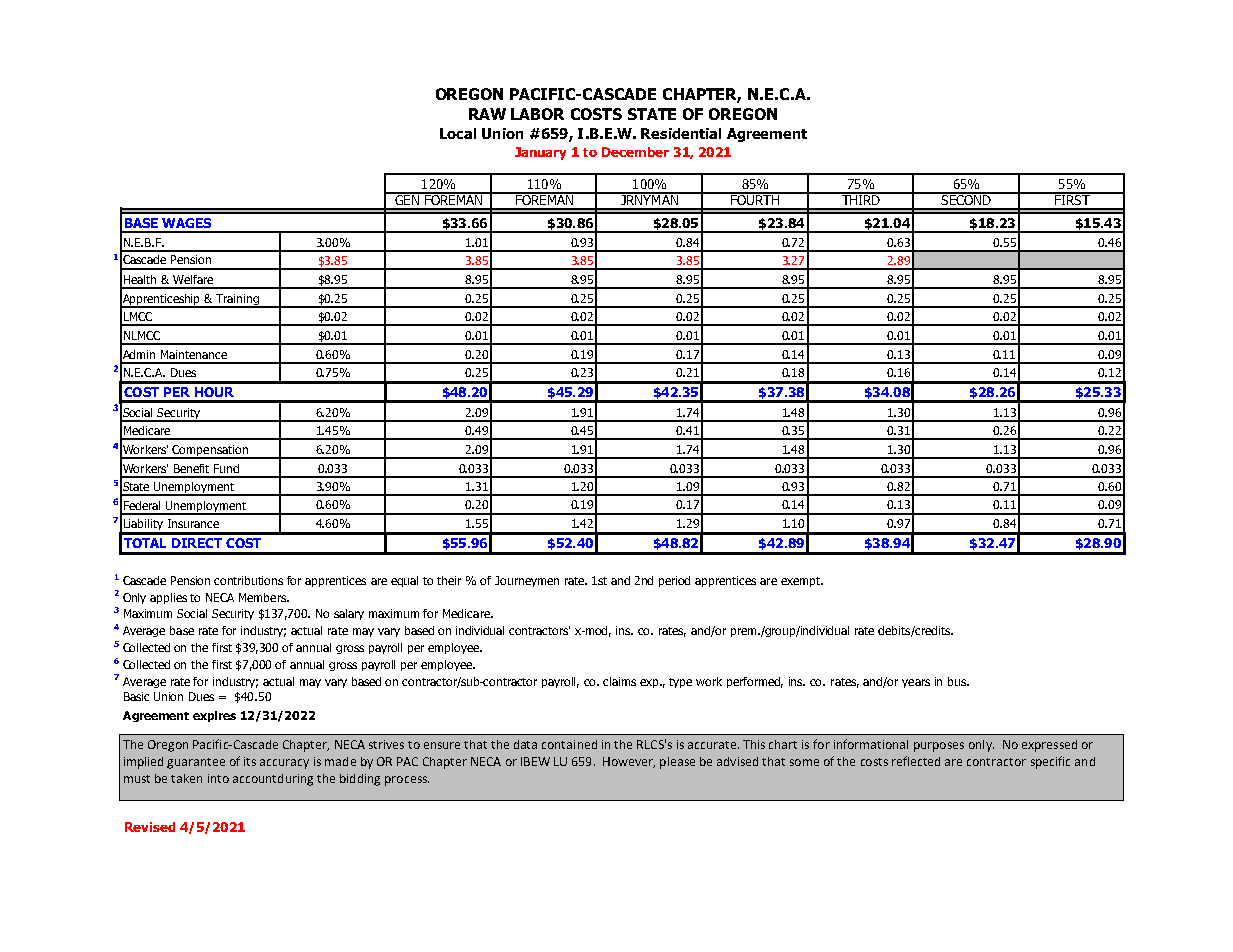  I want to click on SECOND, so click(966, 198).
